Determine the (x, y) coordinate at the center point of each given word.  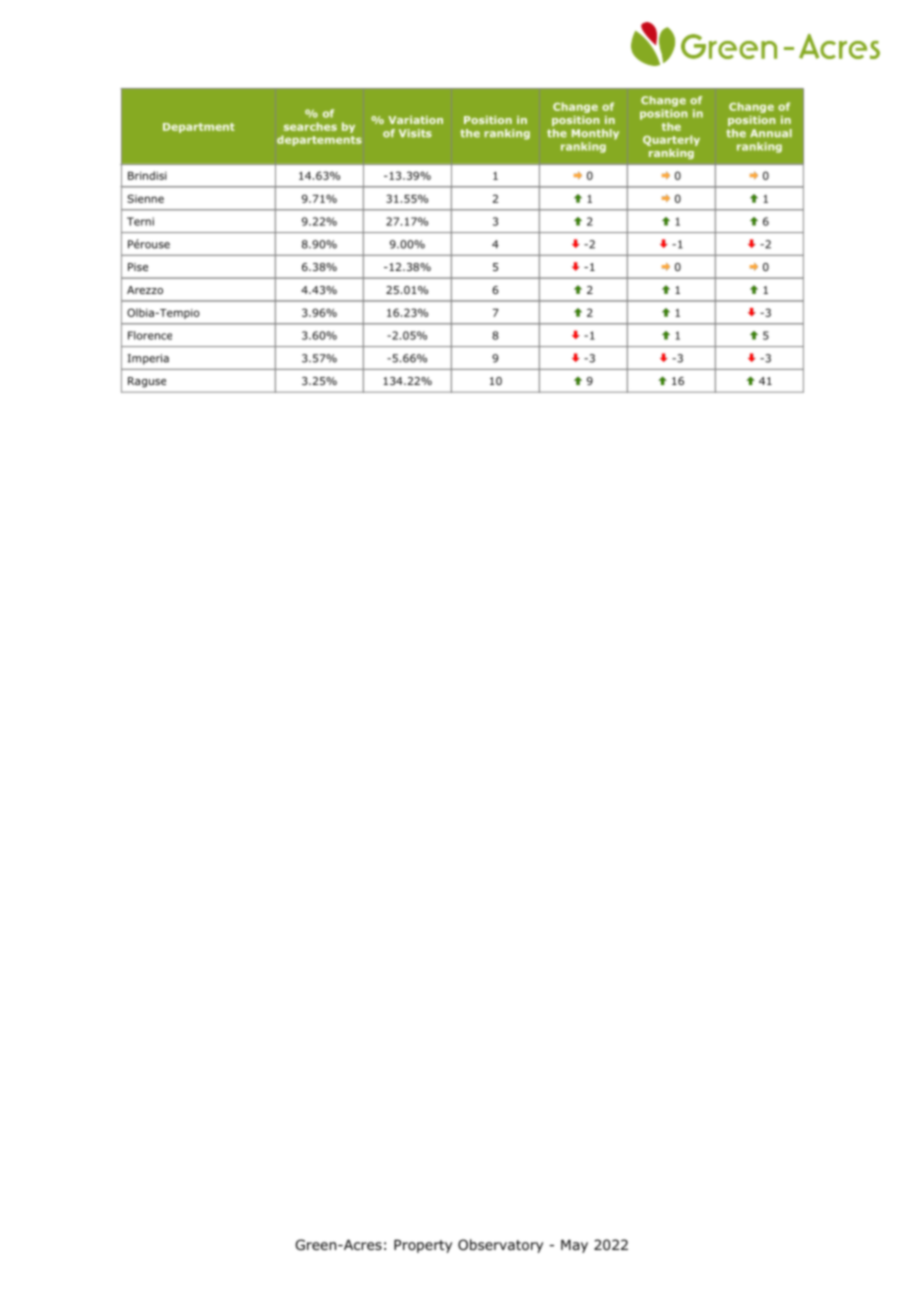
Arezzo (145, 290)
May (574, 1246)
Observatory (500, 1246)
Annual (771, 133)
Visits (415, 133)
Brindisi (147, 175)
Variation (415, 120)
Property (423, 1246)
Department (199, 128)
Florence (150, 335)
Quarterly (671, 140)
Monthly (595, 134)
